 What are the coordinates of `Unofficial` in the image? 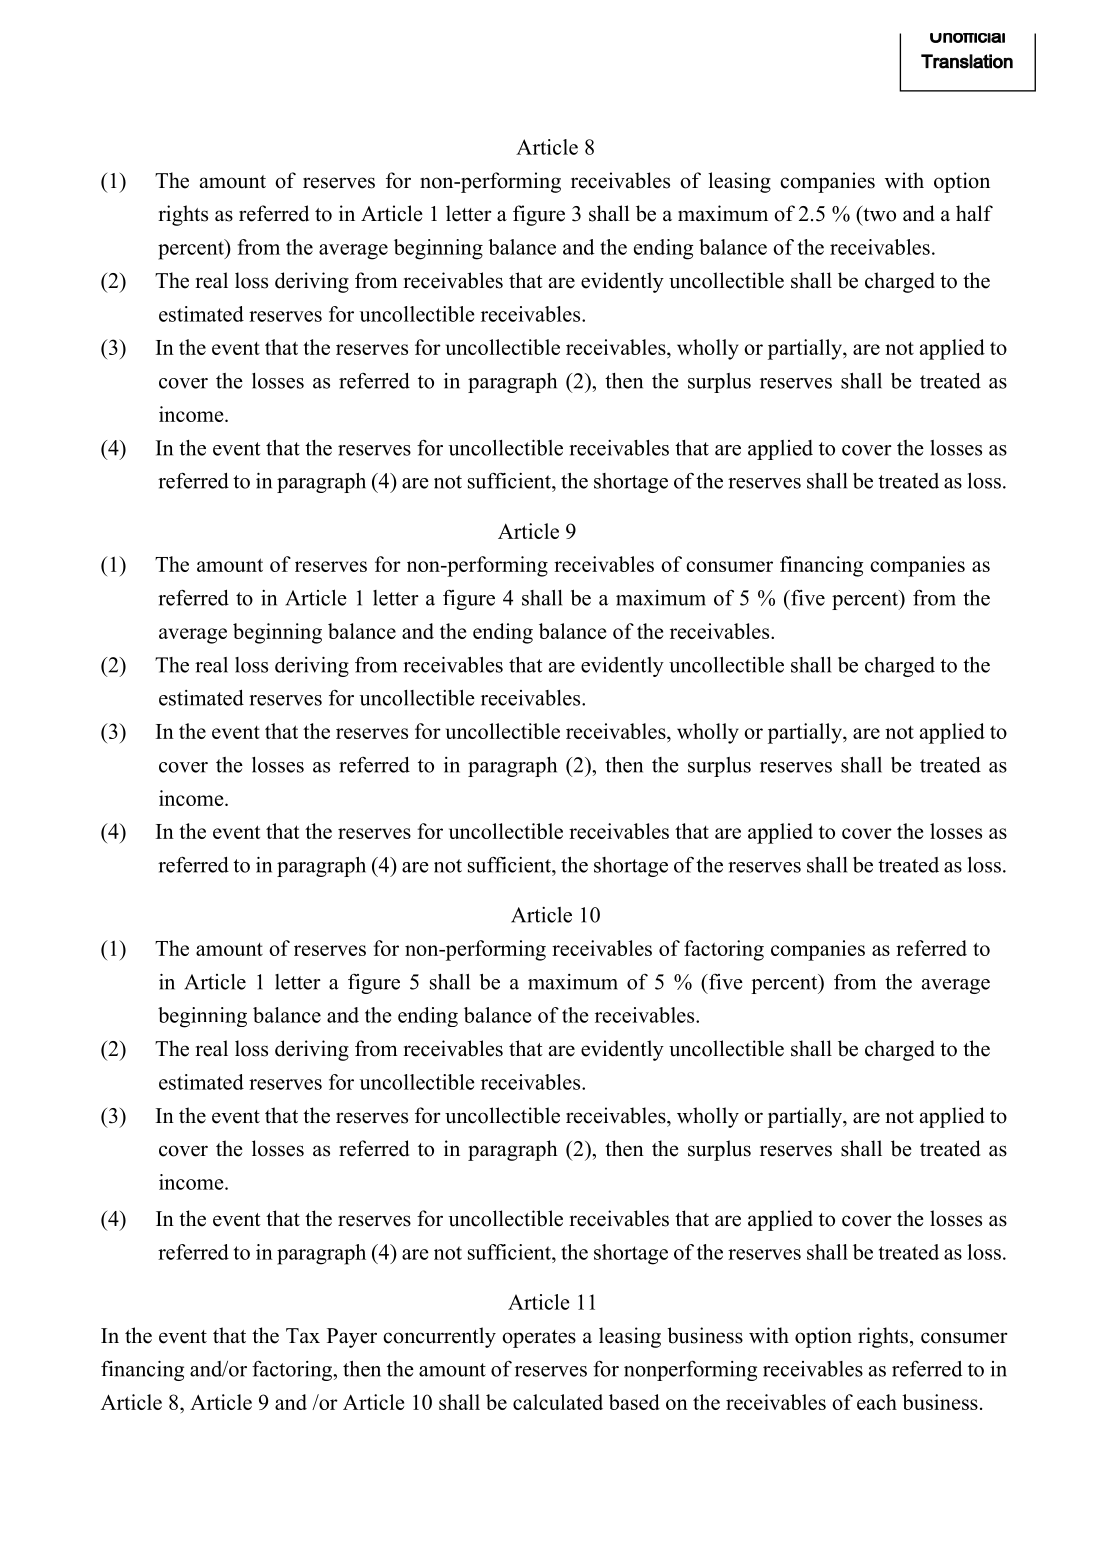 It's located at (967, 38).
